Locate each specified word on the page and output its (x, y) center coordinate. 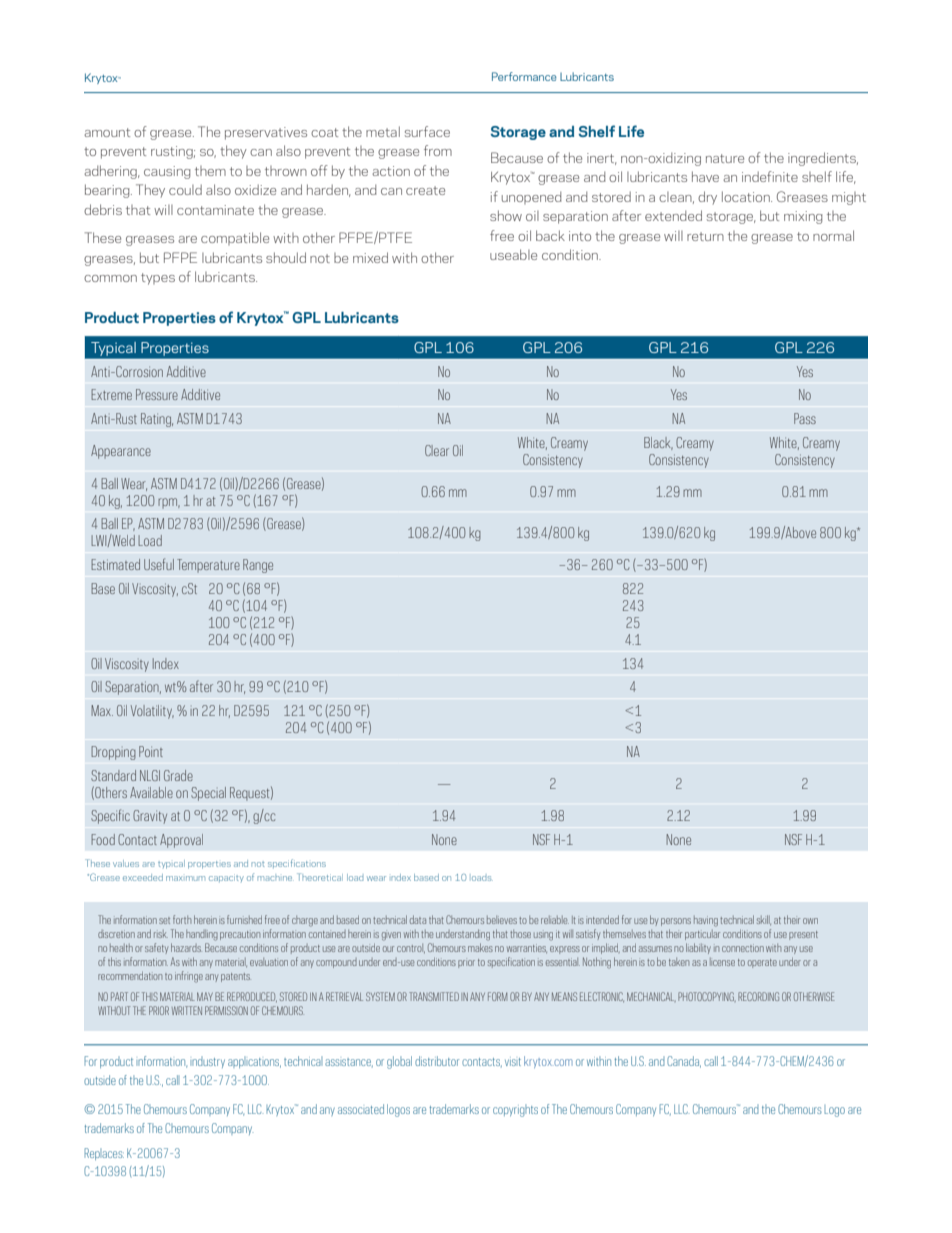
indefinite (770, 176)
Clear (437, 450)
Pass (805, 418)
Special (208, 794)
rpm (169, 503)
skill (764, 920)
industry (207, 1063)
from (438, 150)
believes (502, 920)
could (185, 189)
